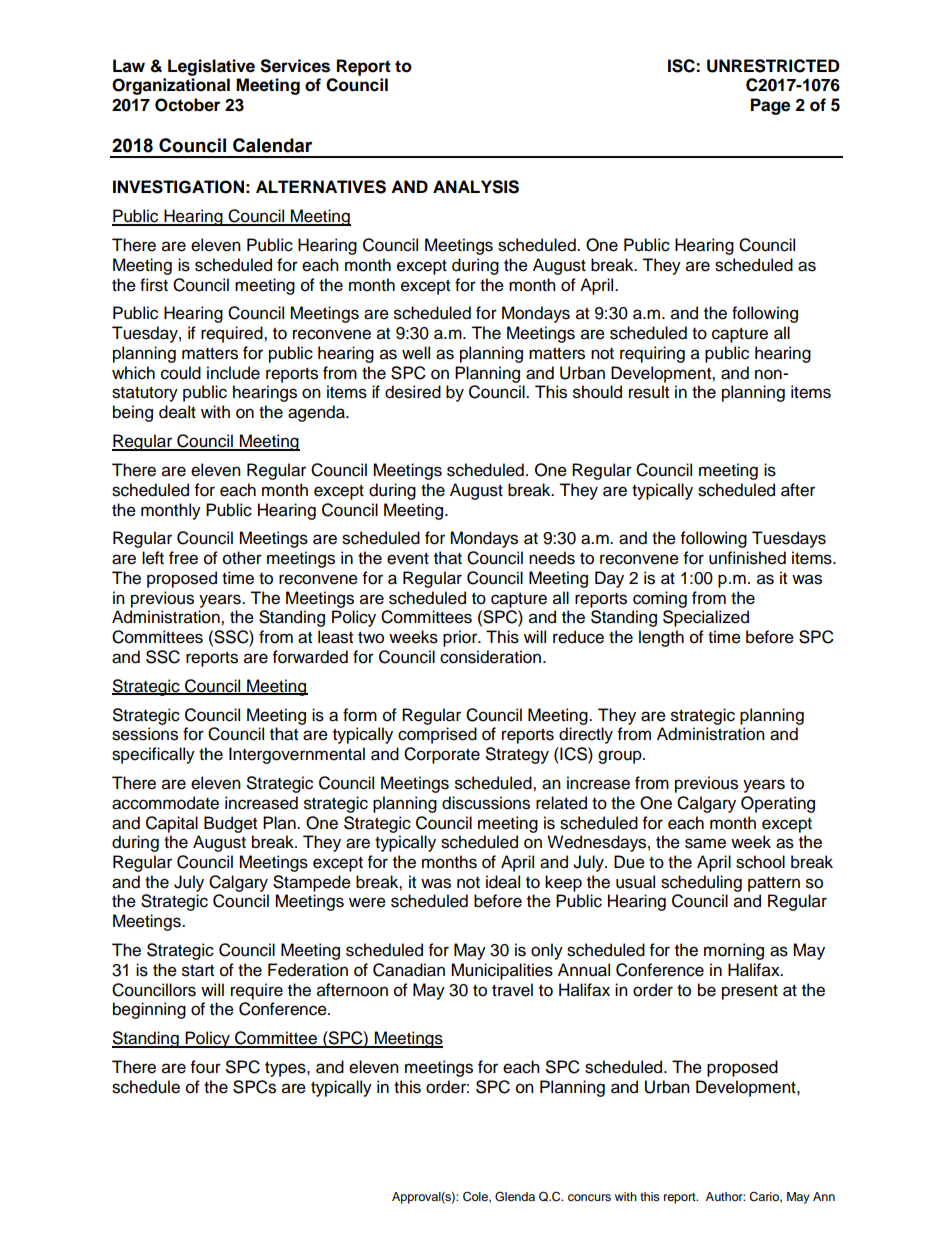 This screenshot has height=1233, width=952. I want to click on four, so click(206, 1067).
